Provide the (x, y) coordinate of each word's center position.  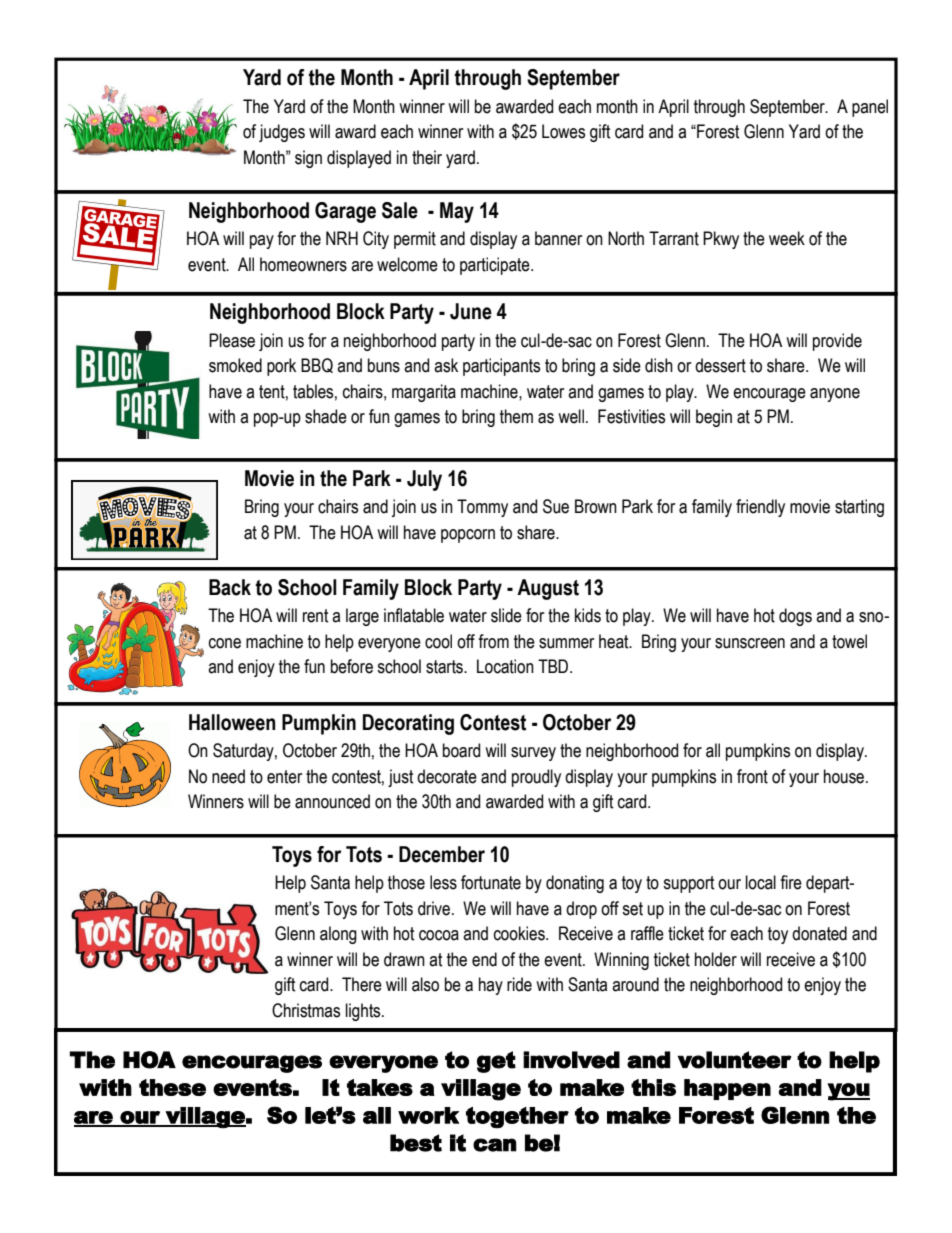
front (752, 776)
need (228, 776)
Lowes (563, 131)
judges (282, 133)
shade (326, 416)
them (516, 416)
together (517, 1118)
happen (727, 1089)
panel (870, 108)
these (172, 1087)
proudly (536, 778)
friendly (760, 508)
